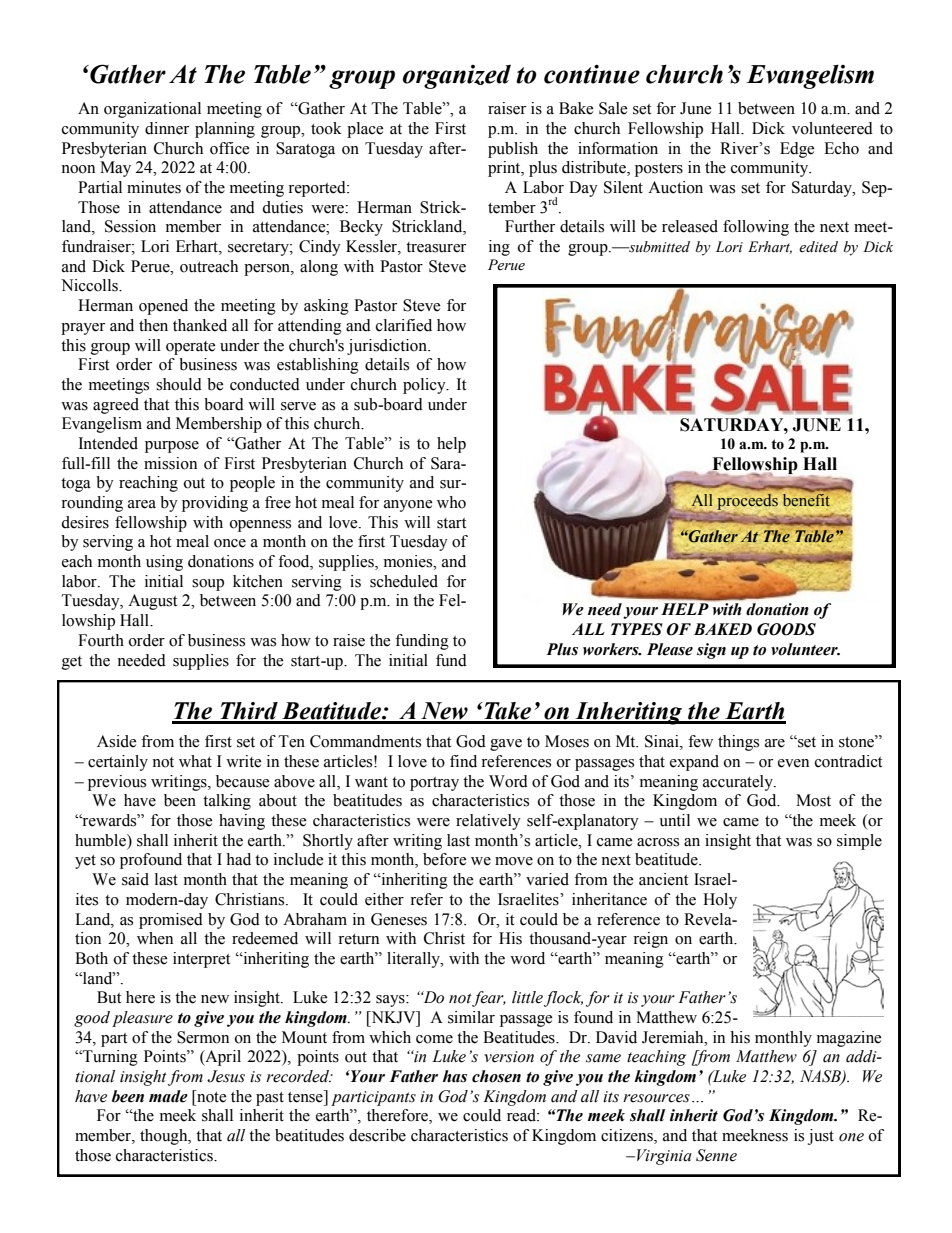  What do you see at coordinates (172, 447) in the page?
I see `purpose` at bounding box center [172, 447].
